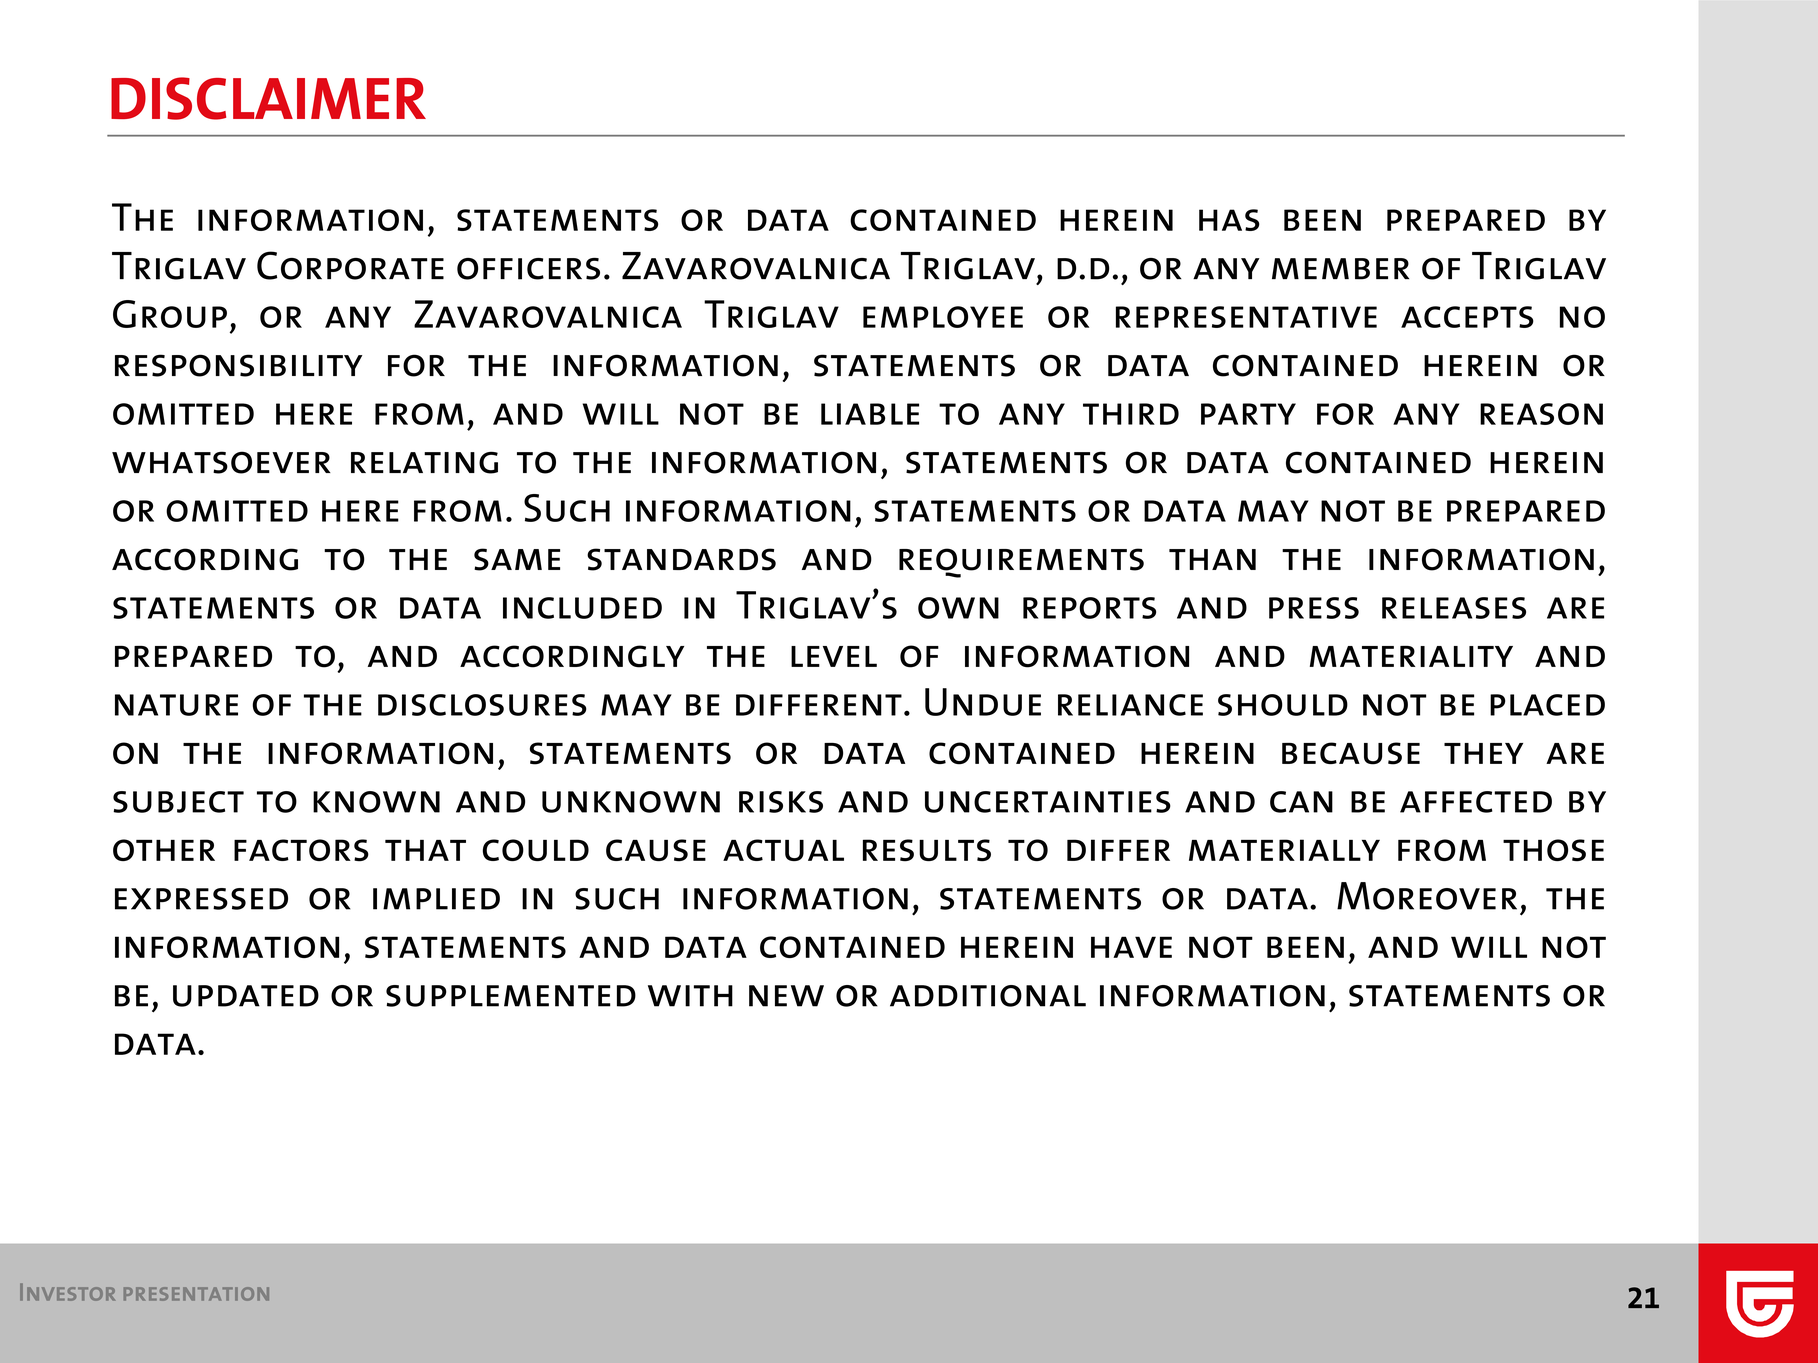 The image size is (1818, 1363). What do you see at coordinates (528, 269) in the screenshot?
I see `officers` at bounding box center [528, 269].
